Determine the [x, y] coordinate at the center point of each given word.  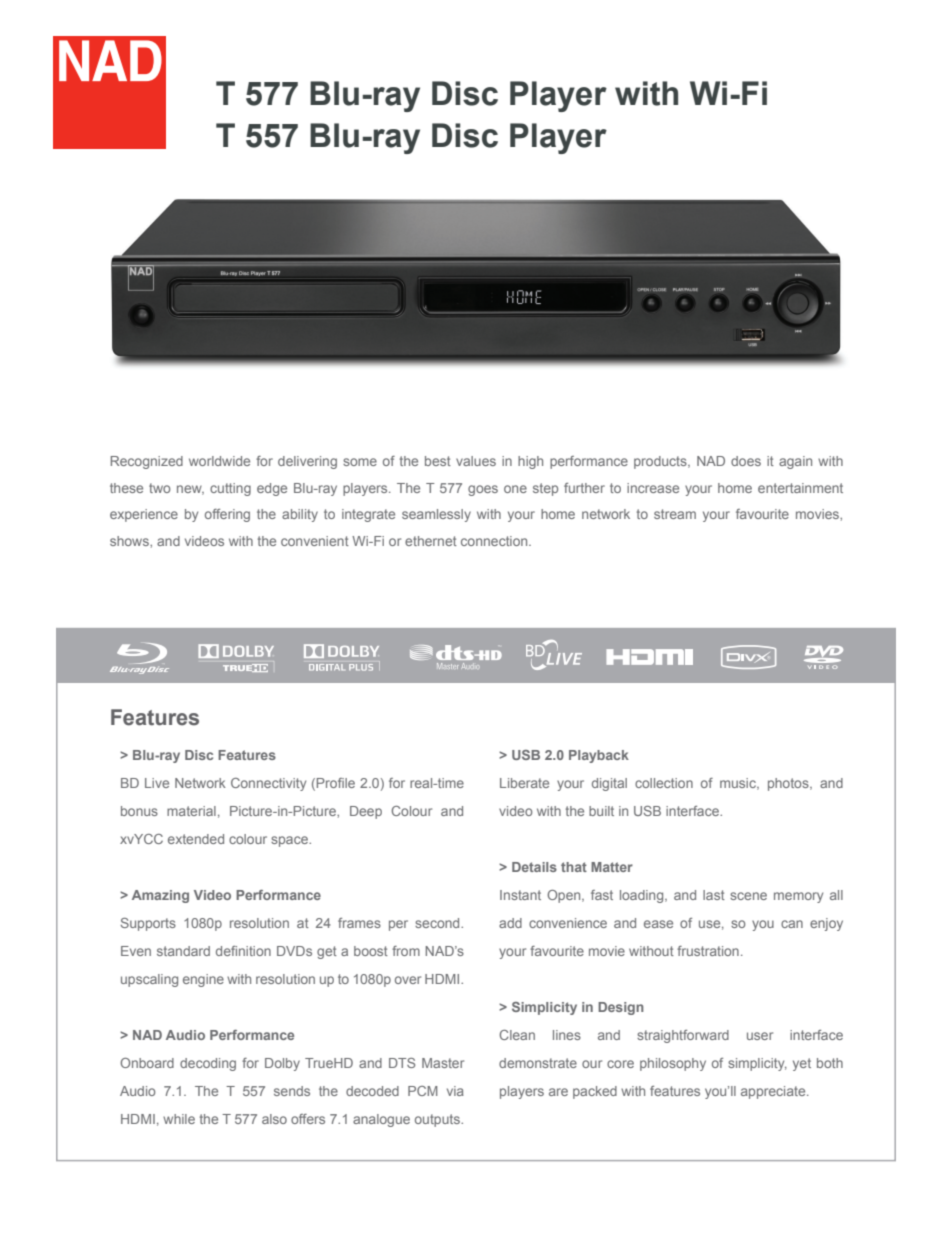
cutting [230, 489]
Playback [599, 756]
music [739, 784]
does [746, 461]
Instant [520, 895]
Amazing [160, 896]
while [179, 1119]
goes [483, 490]
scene [748, 896]
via [455, 1091]
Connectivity [268, 784]
